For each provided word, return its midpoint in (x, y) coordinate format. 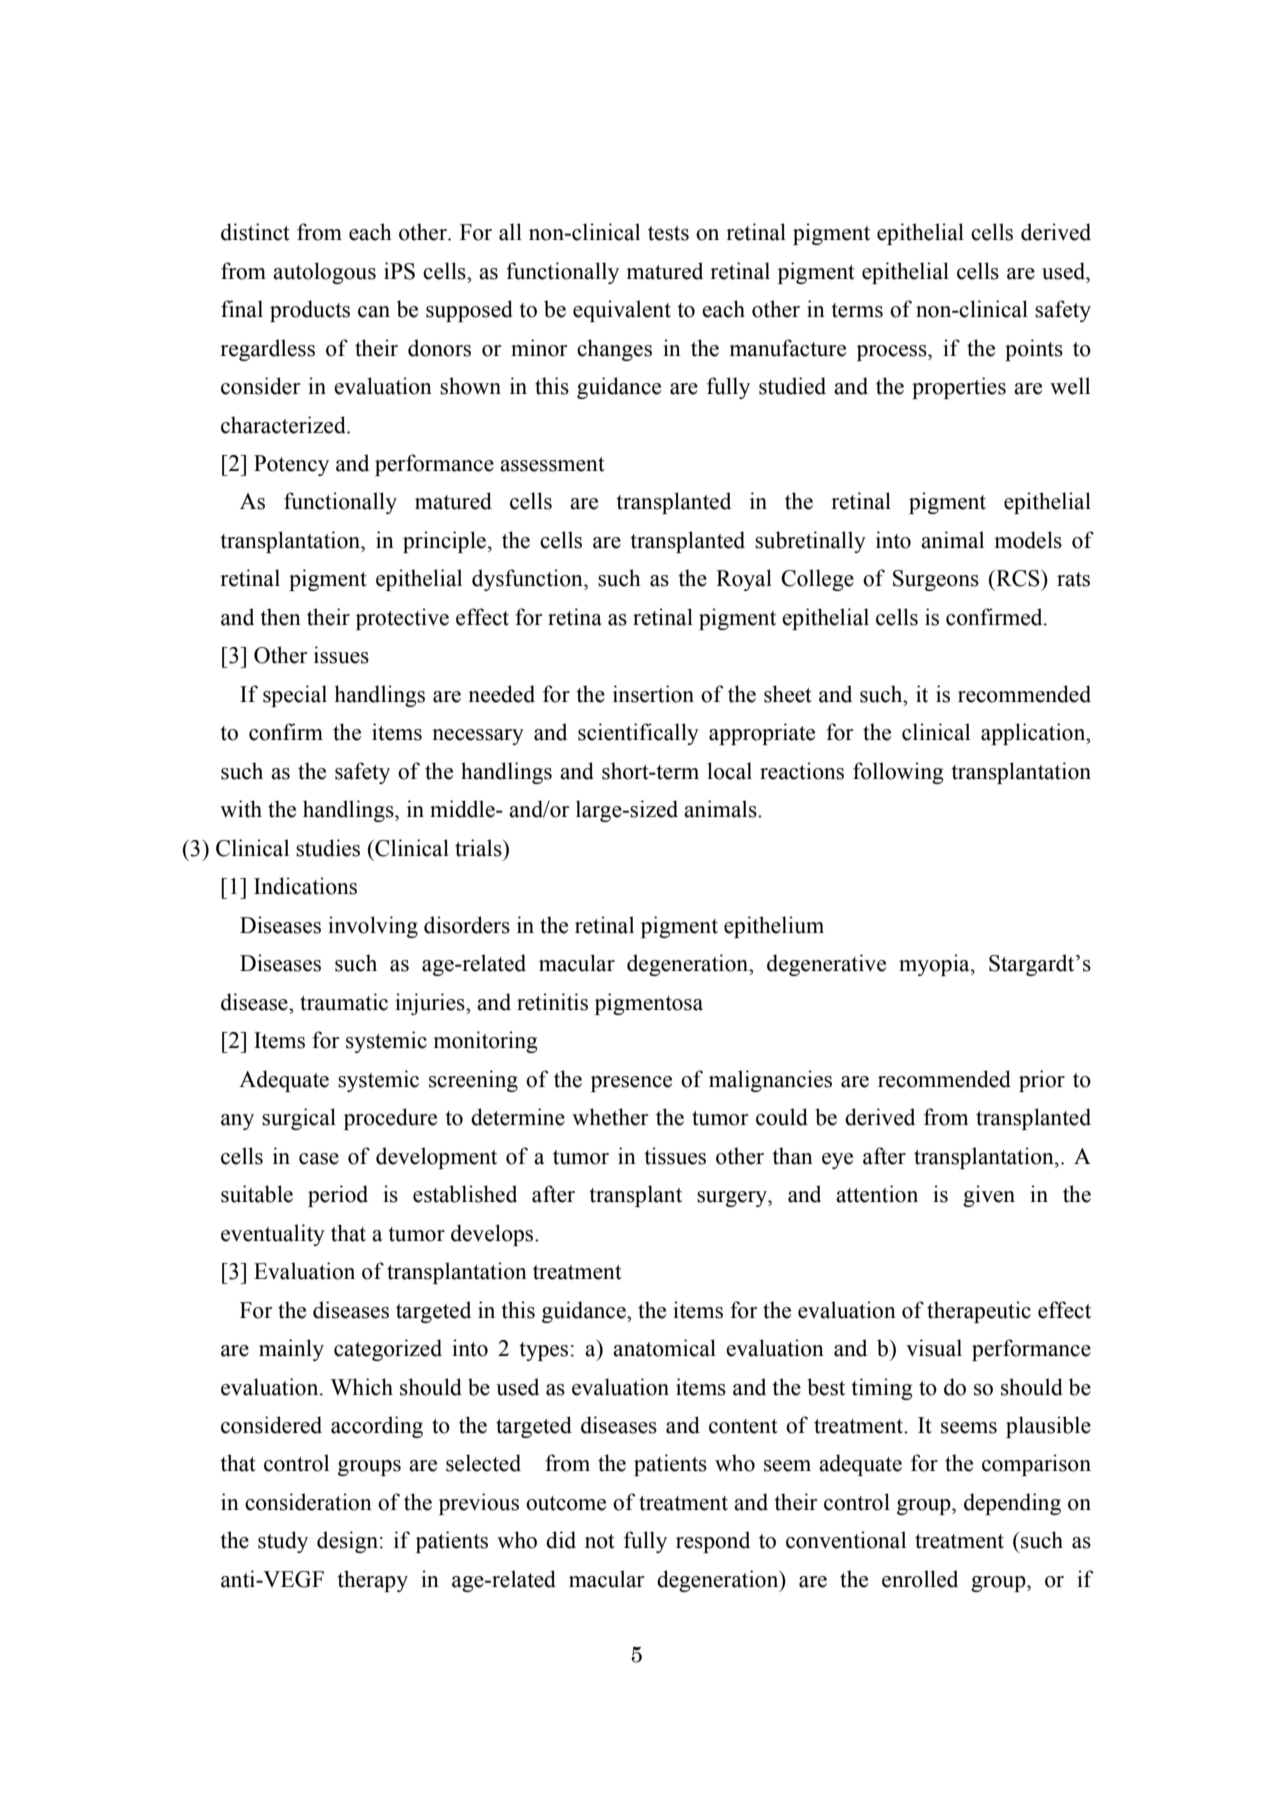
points (1034, 350)
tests (668, 233)
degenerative (826, 965)
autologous (324, 273)
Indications (305, 886)
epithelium (774, 927)
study (283, 1542)
